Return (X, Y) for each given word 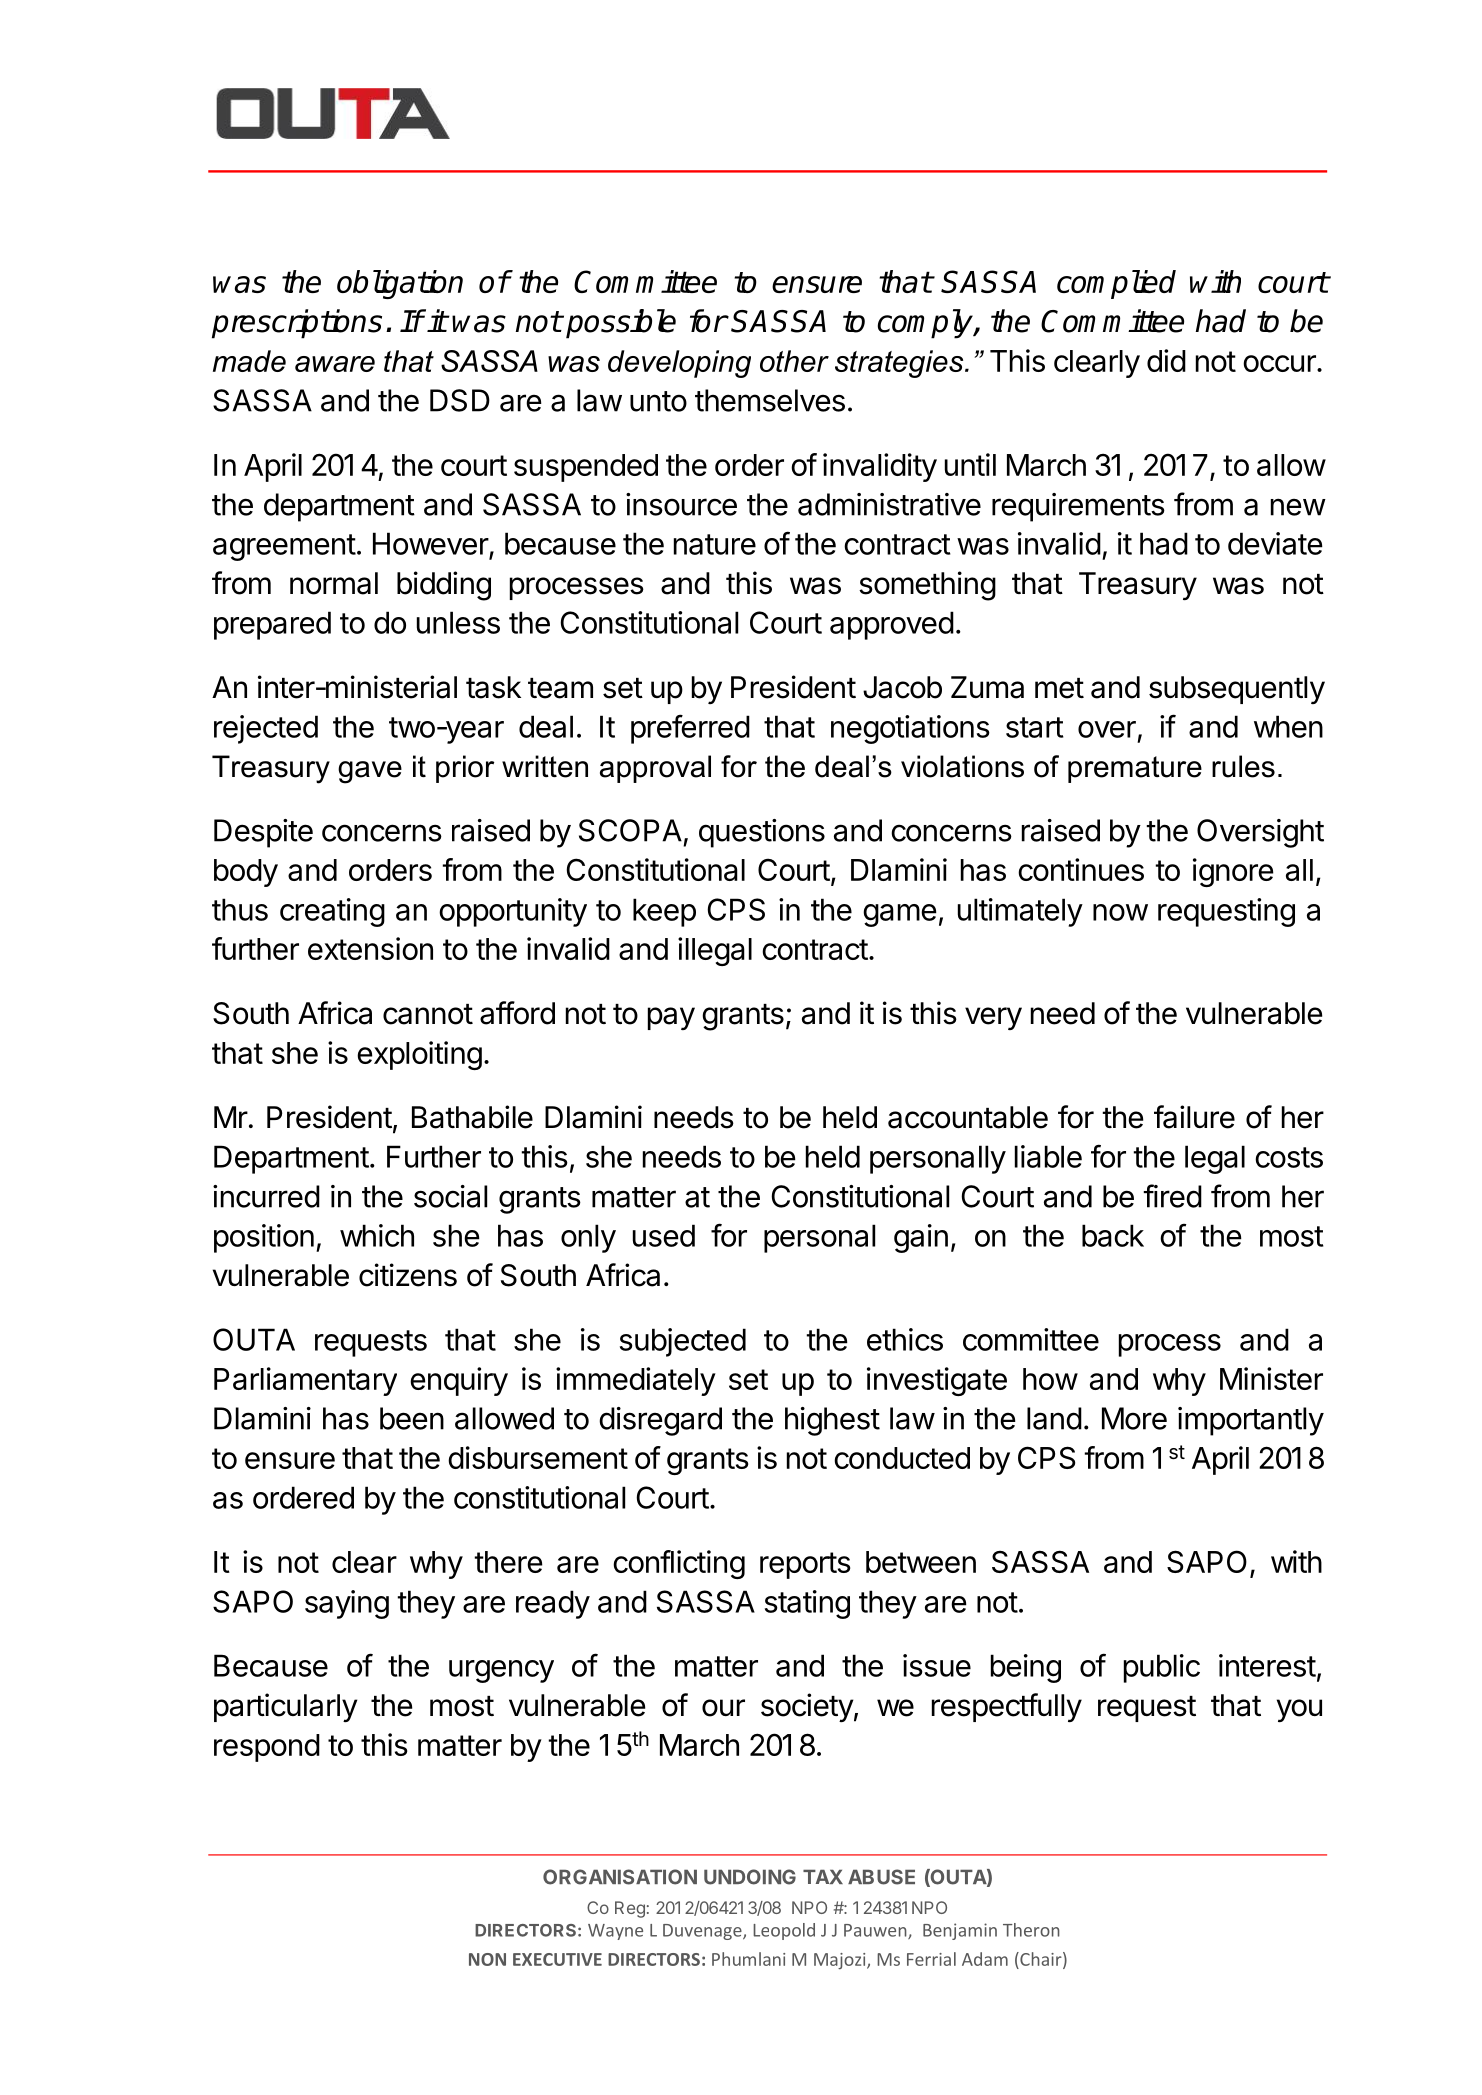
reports (805, 1565)
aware (335, 364)
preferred (690, 729)
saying (347, 1604)
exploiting (419, 1055)
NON (487, 1959)
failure (1194, 1117)
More (1134, 1418)
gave (370, 772)
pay (671, 1018)
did (1166, 360)
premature (1135, 769)
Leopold (784, 1931)
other (794, 361)
